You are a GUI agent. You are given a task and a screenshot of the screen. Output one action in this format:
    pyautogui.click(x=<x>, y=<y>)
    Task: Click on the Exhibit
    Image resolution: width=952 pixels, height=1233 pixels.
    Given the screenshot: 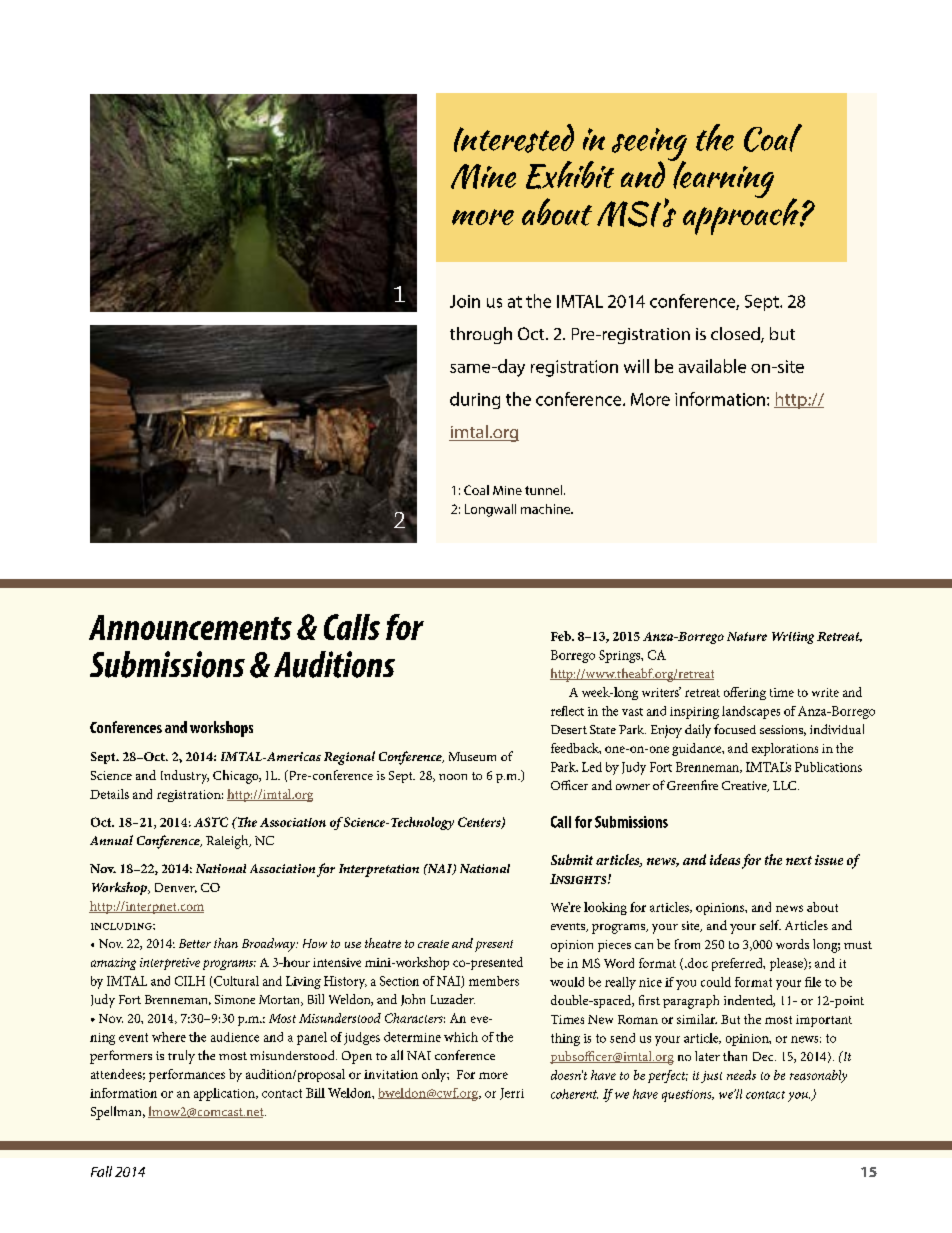 What is the action you would take?
    pyautogui.click(x=570, y=175)
